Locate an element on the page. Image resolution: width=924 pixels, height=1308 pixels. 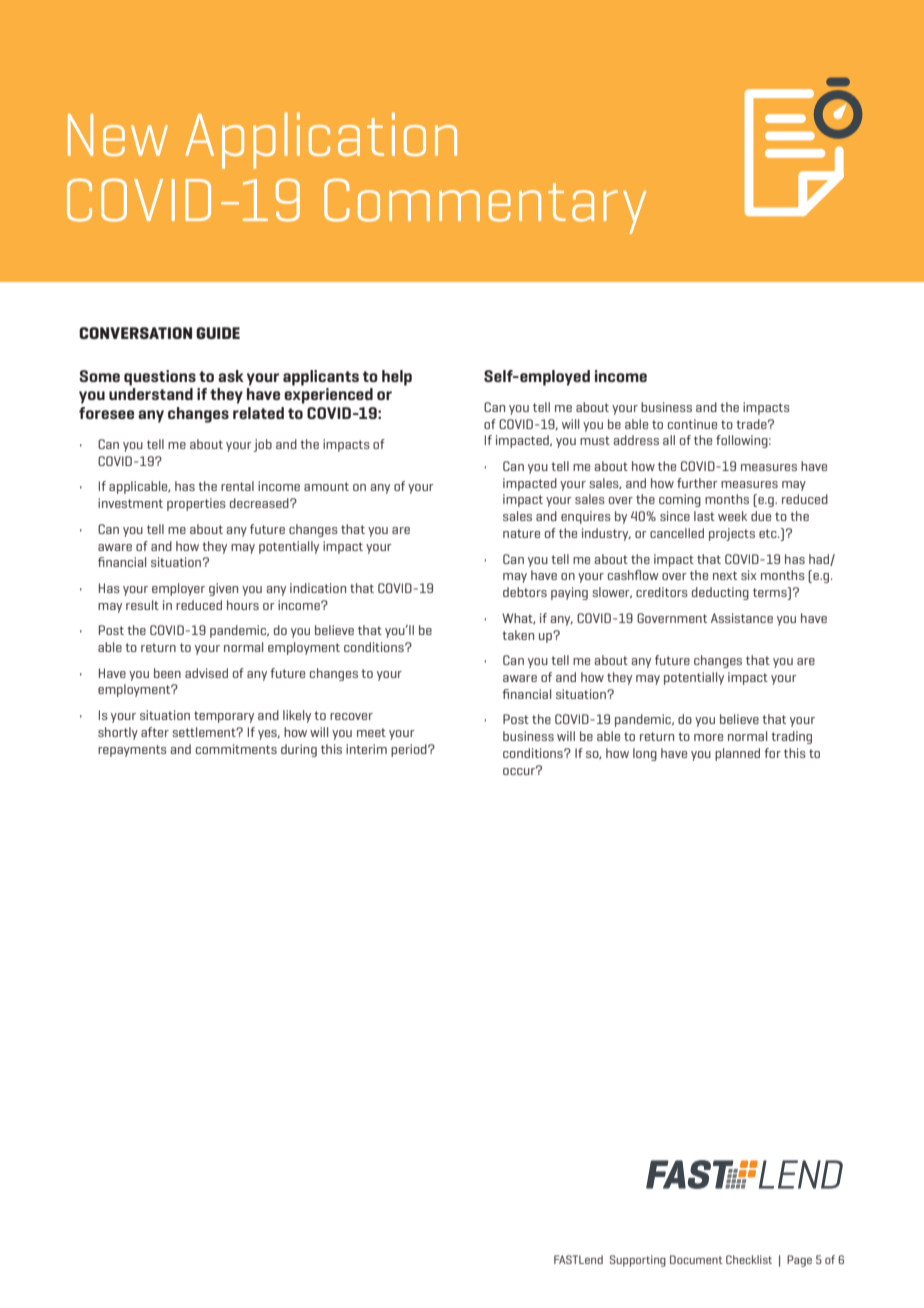
continue is located at coordinates (692, 424).
